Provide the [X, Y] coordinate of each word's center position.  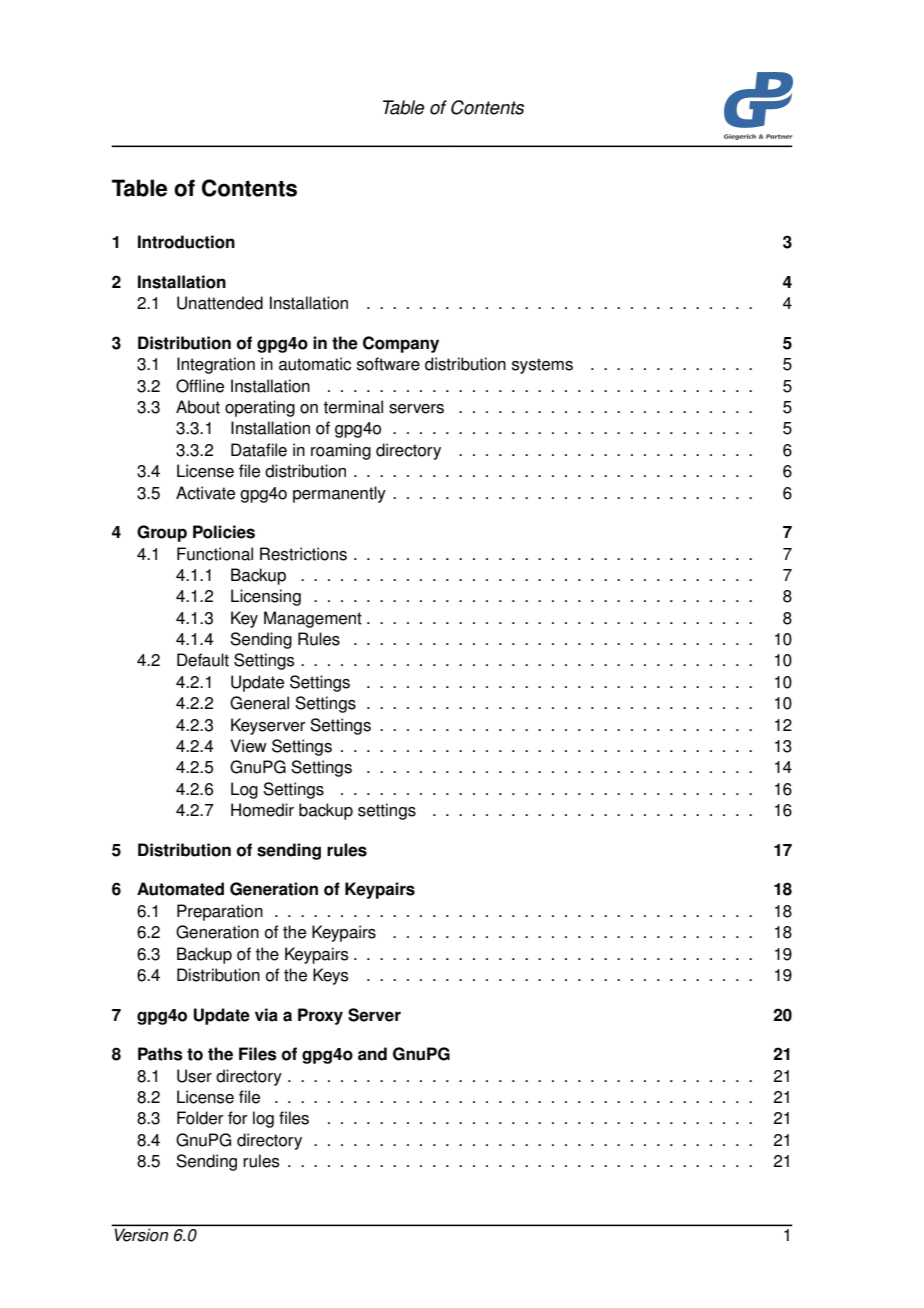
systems [542, 366]
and [372, 1054]
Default [203, 660]
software [388, 364]
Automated [180, 889]
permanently [339, 494]
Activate [205, 493]
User [194, 1076]
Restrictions [303, 554]
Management [313, 619]
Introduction [186, 242]
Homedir [262, 810]
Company [401, 344]
